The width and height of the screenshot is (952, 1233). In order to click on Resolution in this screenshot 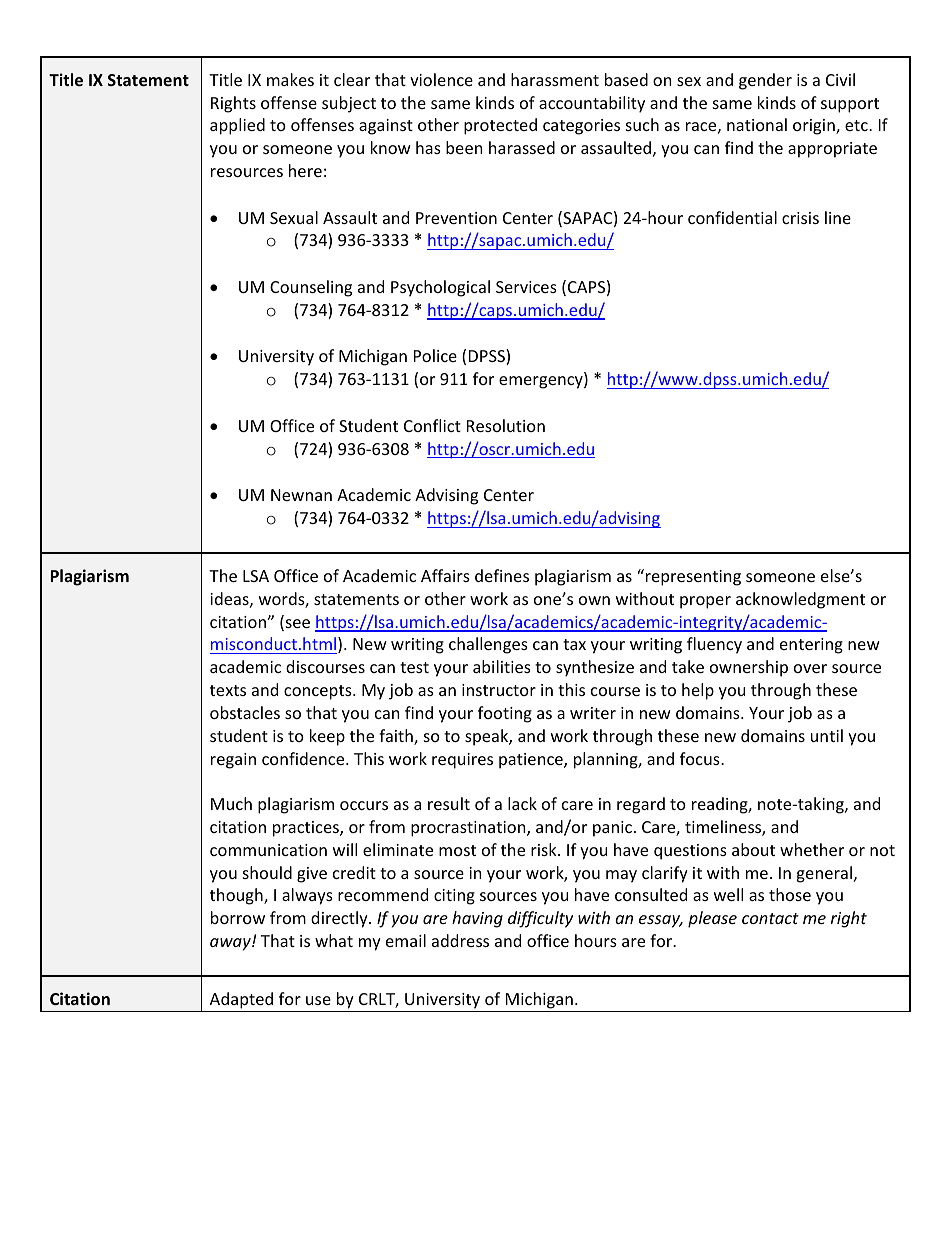, I will do `click(506, 425)`.
